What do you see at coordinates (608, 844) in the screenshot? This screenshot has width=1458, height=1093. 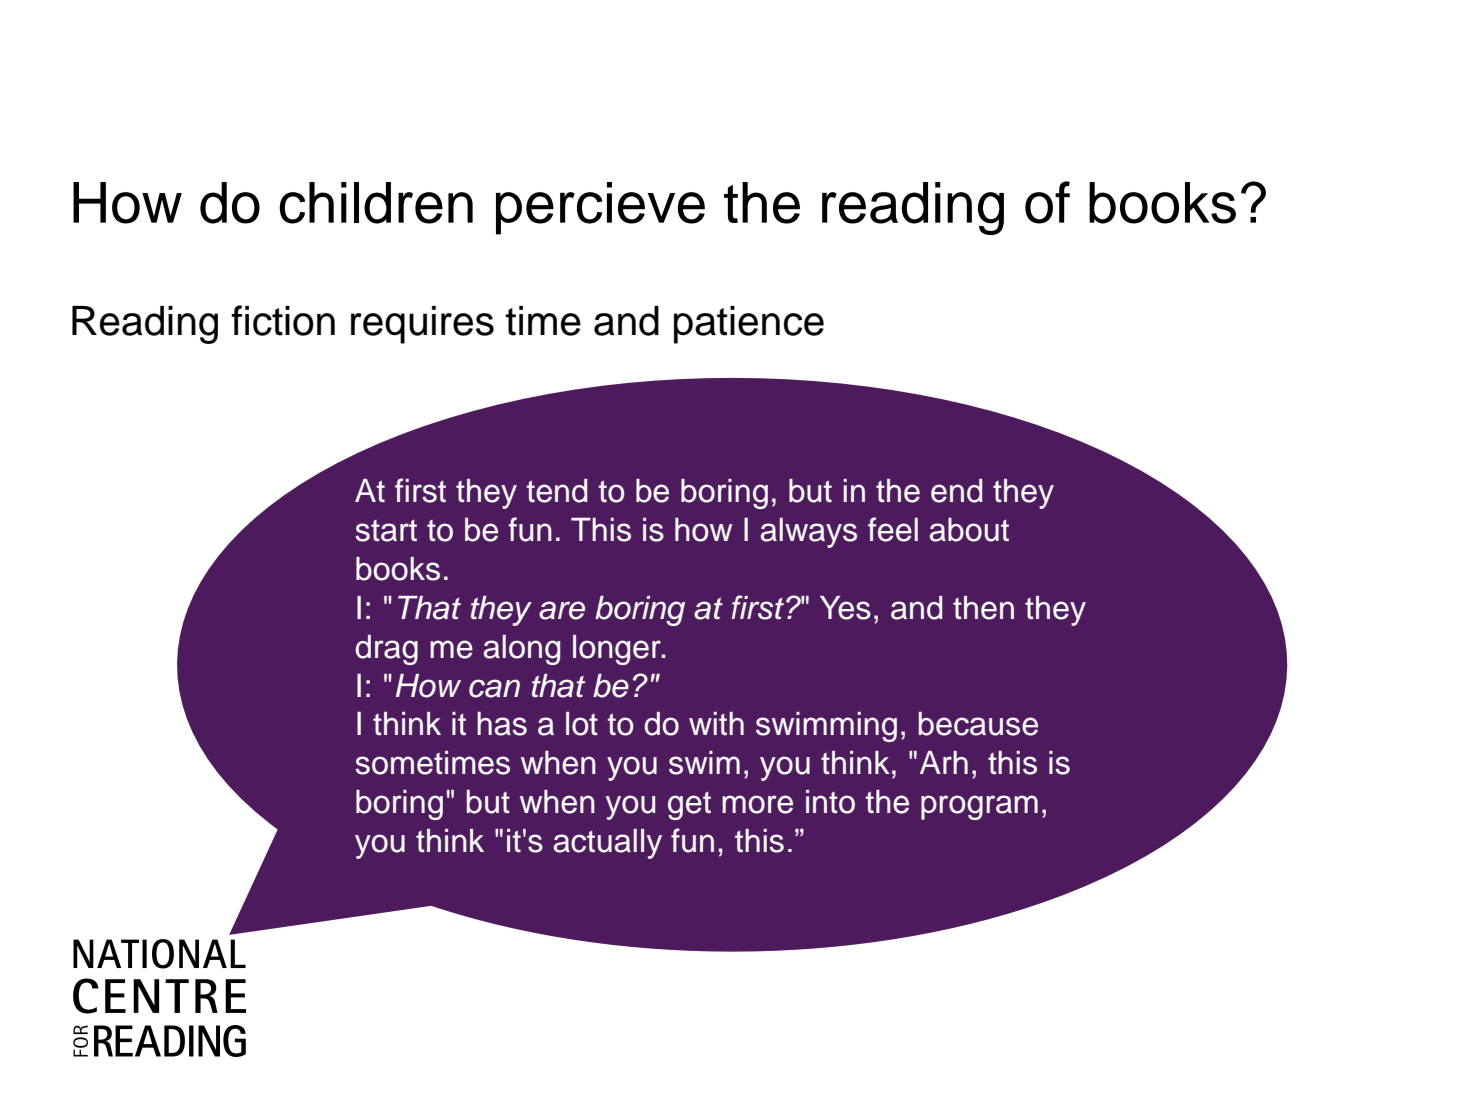 I see `actually` at bounding box center [608, 844].
